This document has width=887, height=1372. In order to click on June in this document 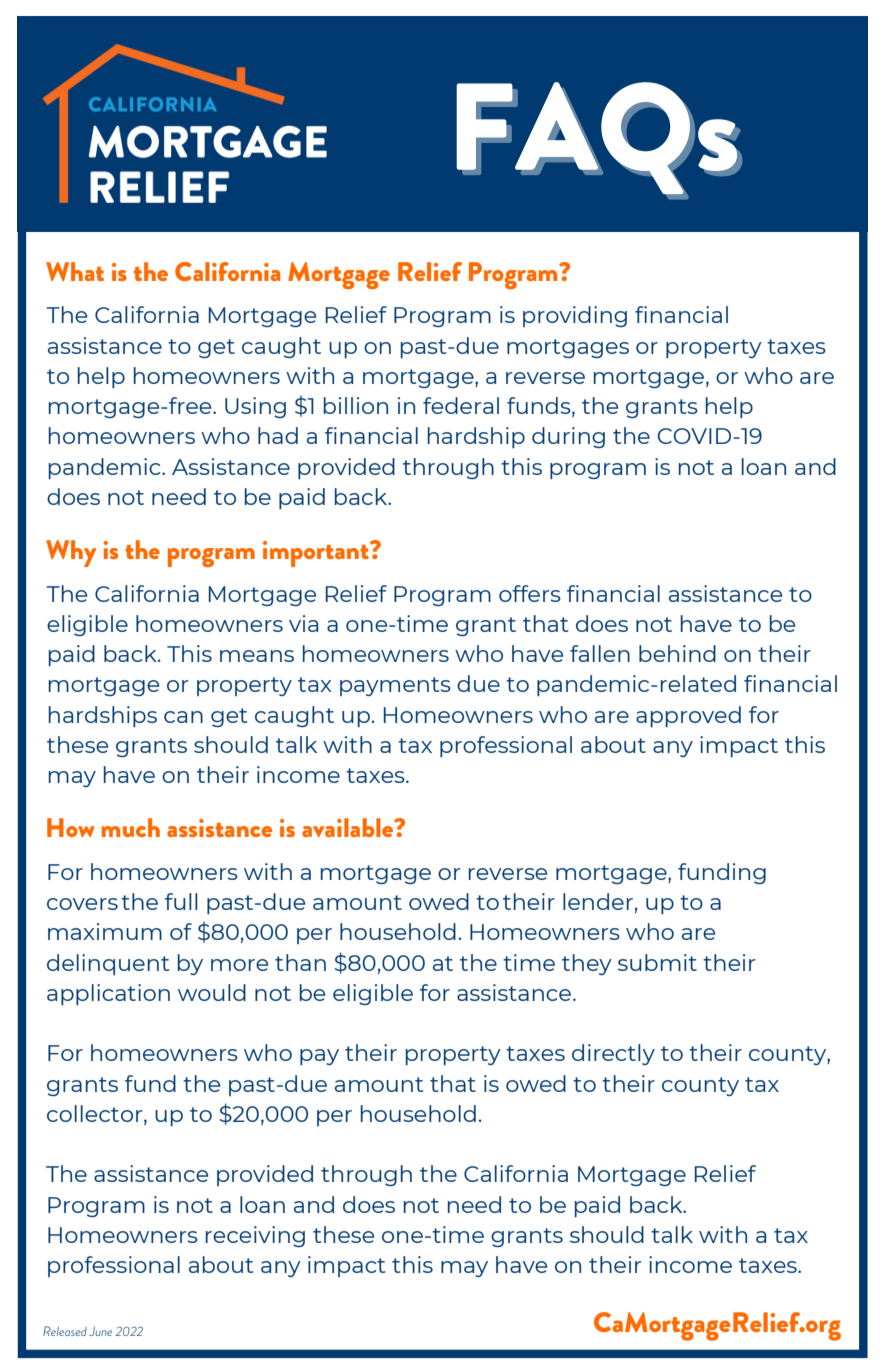, I will do `click(100, 1331)`.
